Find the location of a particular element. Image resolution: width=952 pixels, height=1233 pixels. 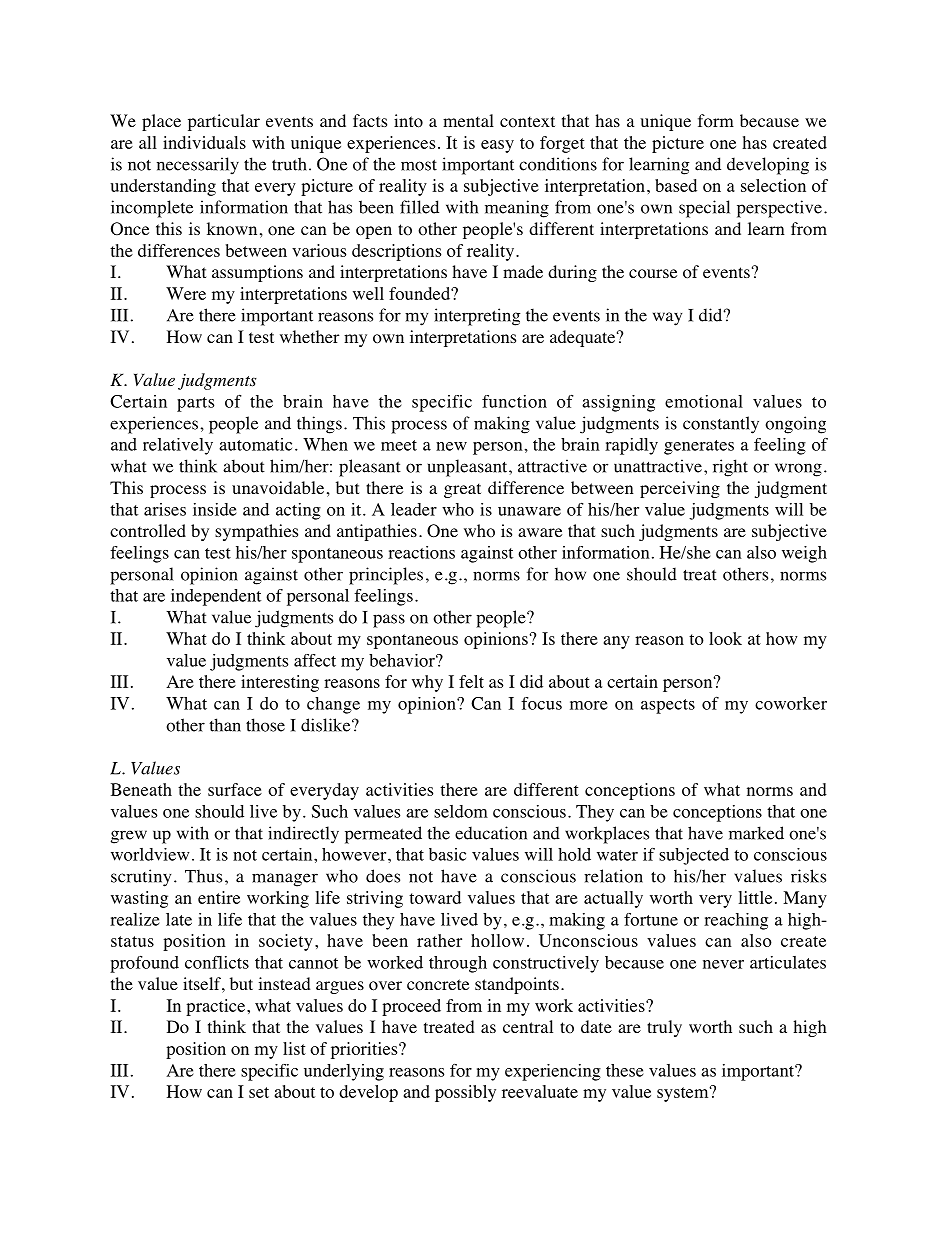

system is located at coordinates (684, 1094).
